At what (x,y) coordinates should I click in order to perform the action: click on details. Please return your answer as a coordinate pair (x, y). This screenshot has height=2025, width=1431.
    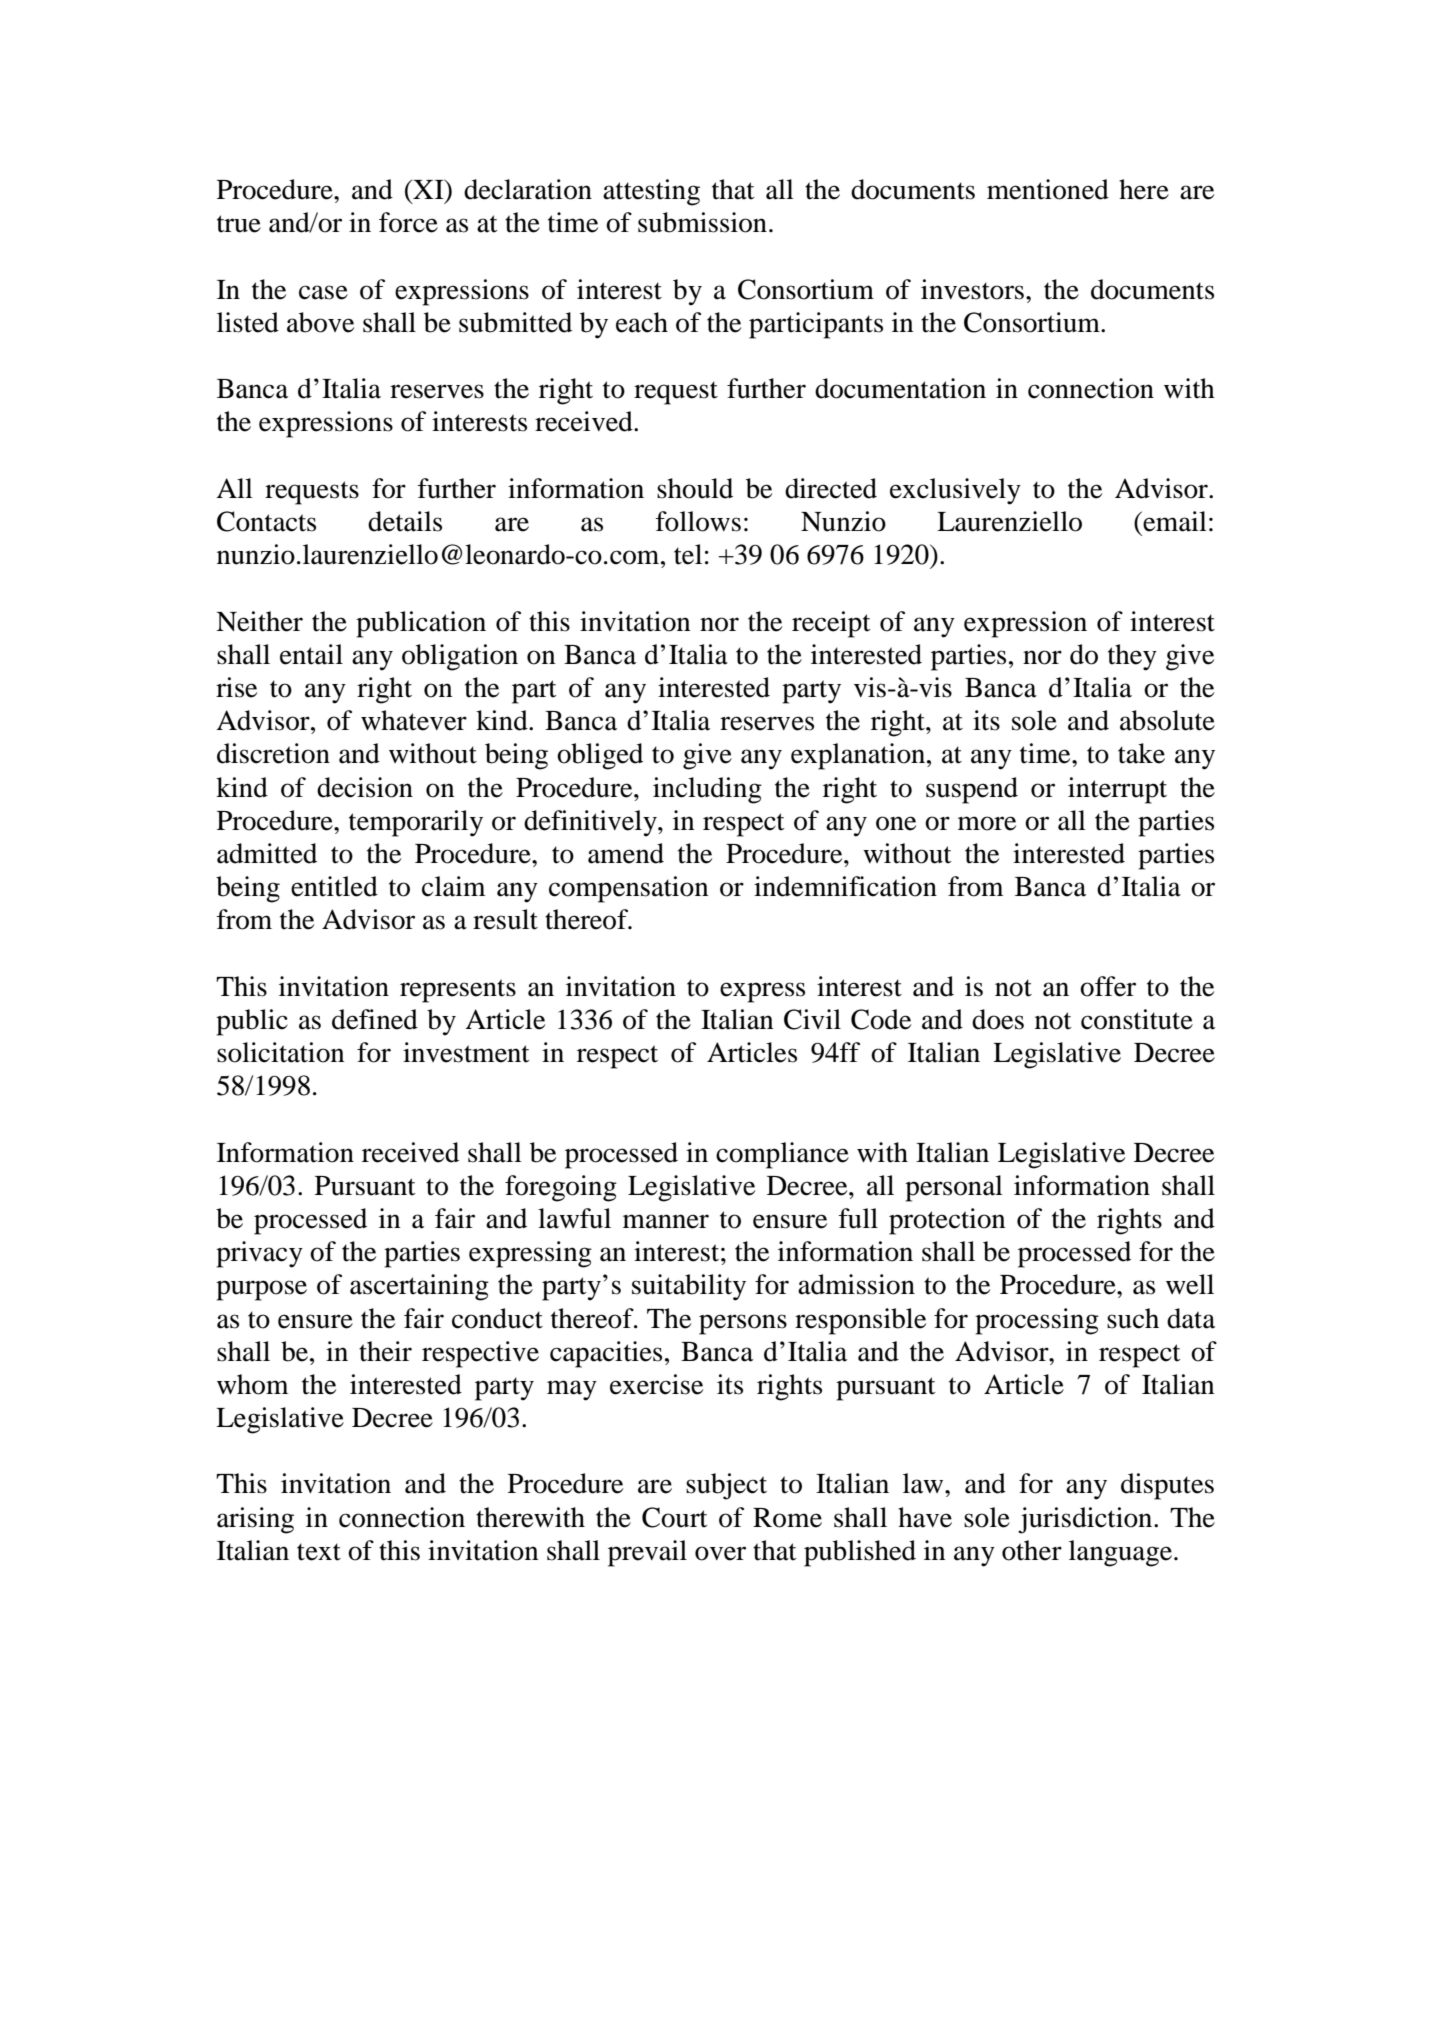
    Looking at the image, I should click on (405, 521).
